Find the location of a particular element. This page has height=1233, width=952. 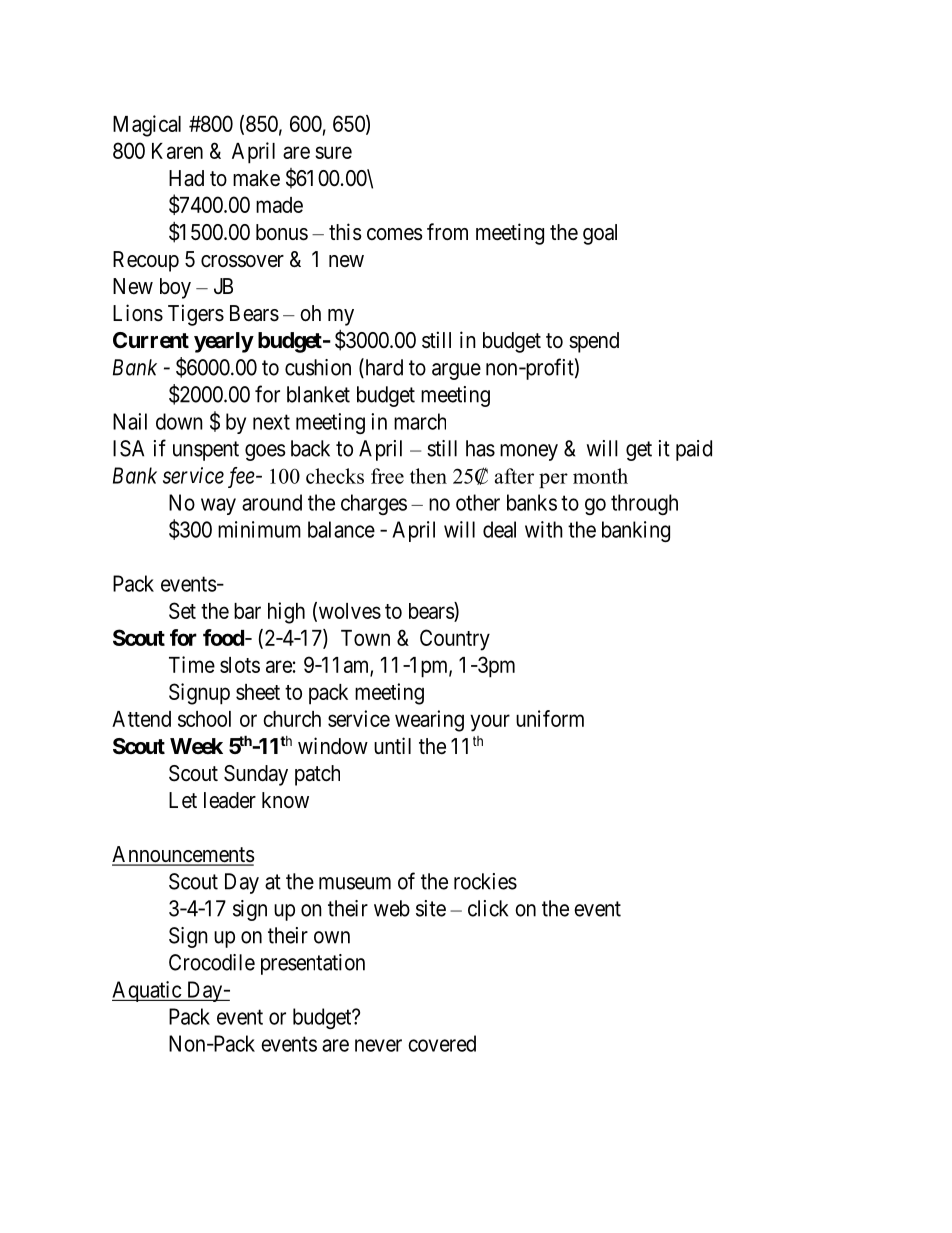

Karen is located at coordinates (177, 151).
